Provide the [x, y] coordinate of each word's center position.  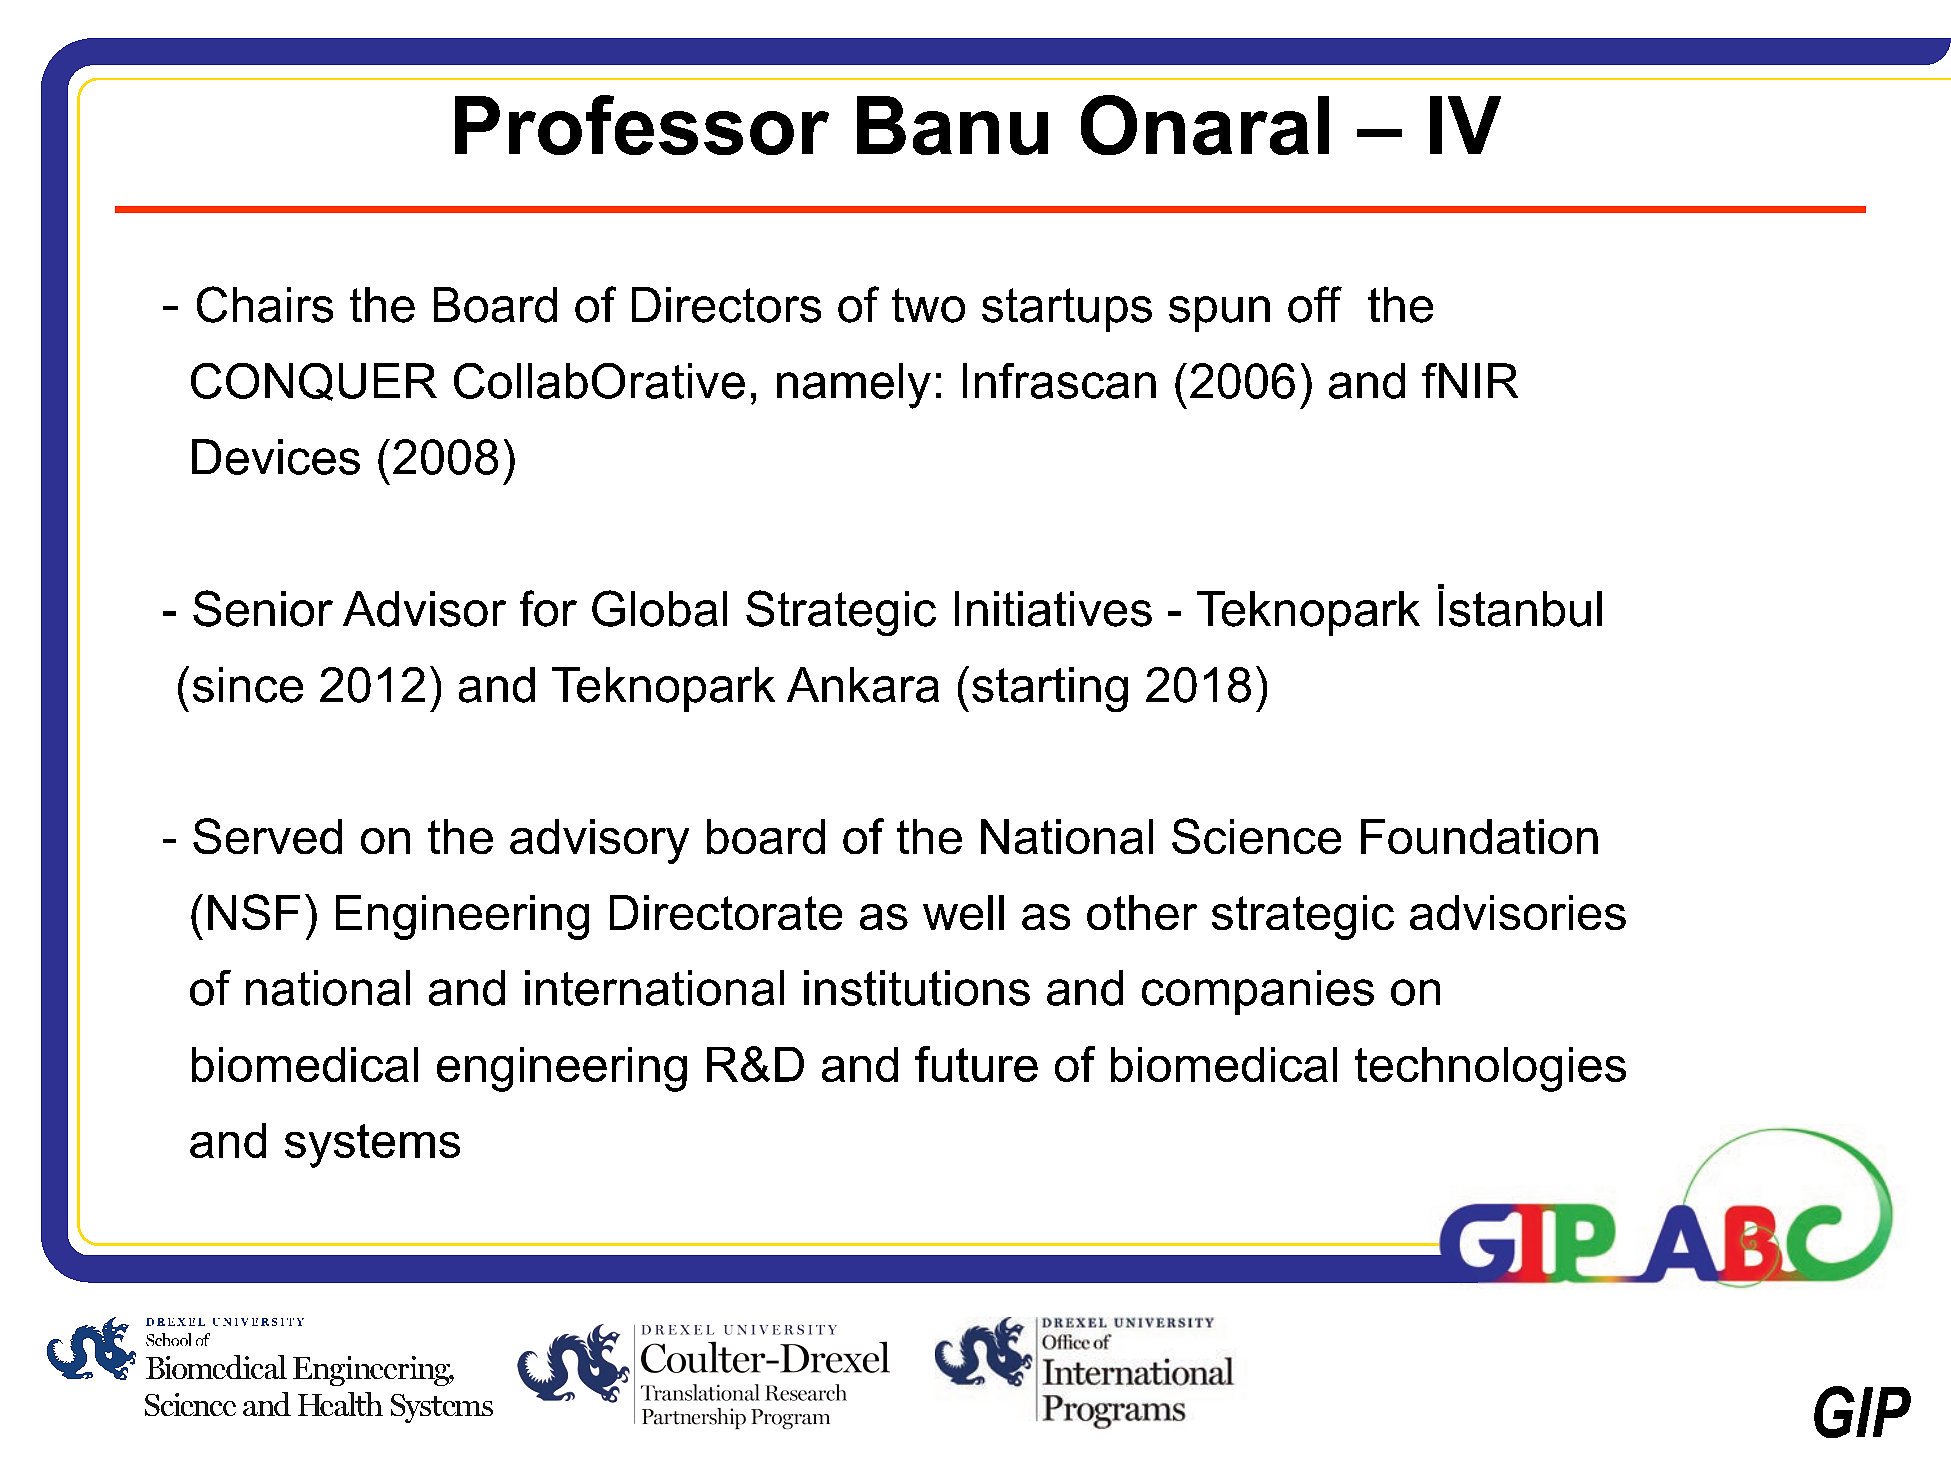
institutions [917, 988]
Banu [952, 125]
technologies [1490, 1069]
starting [1050, 689]
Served [267, 836]
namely [854, 386]
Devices [276, 457]
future [976, 1064]
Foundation [1479, 836]
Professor [642, 125]
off [1315, 304]
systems [372, 1146]
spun [1219, 314]
